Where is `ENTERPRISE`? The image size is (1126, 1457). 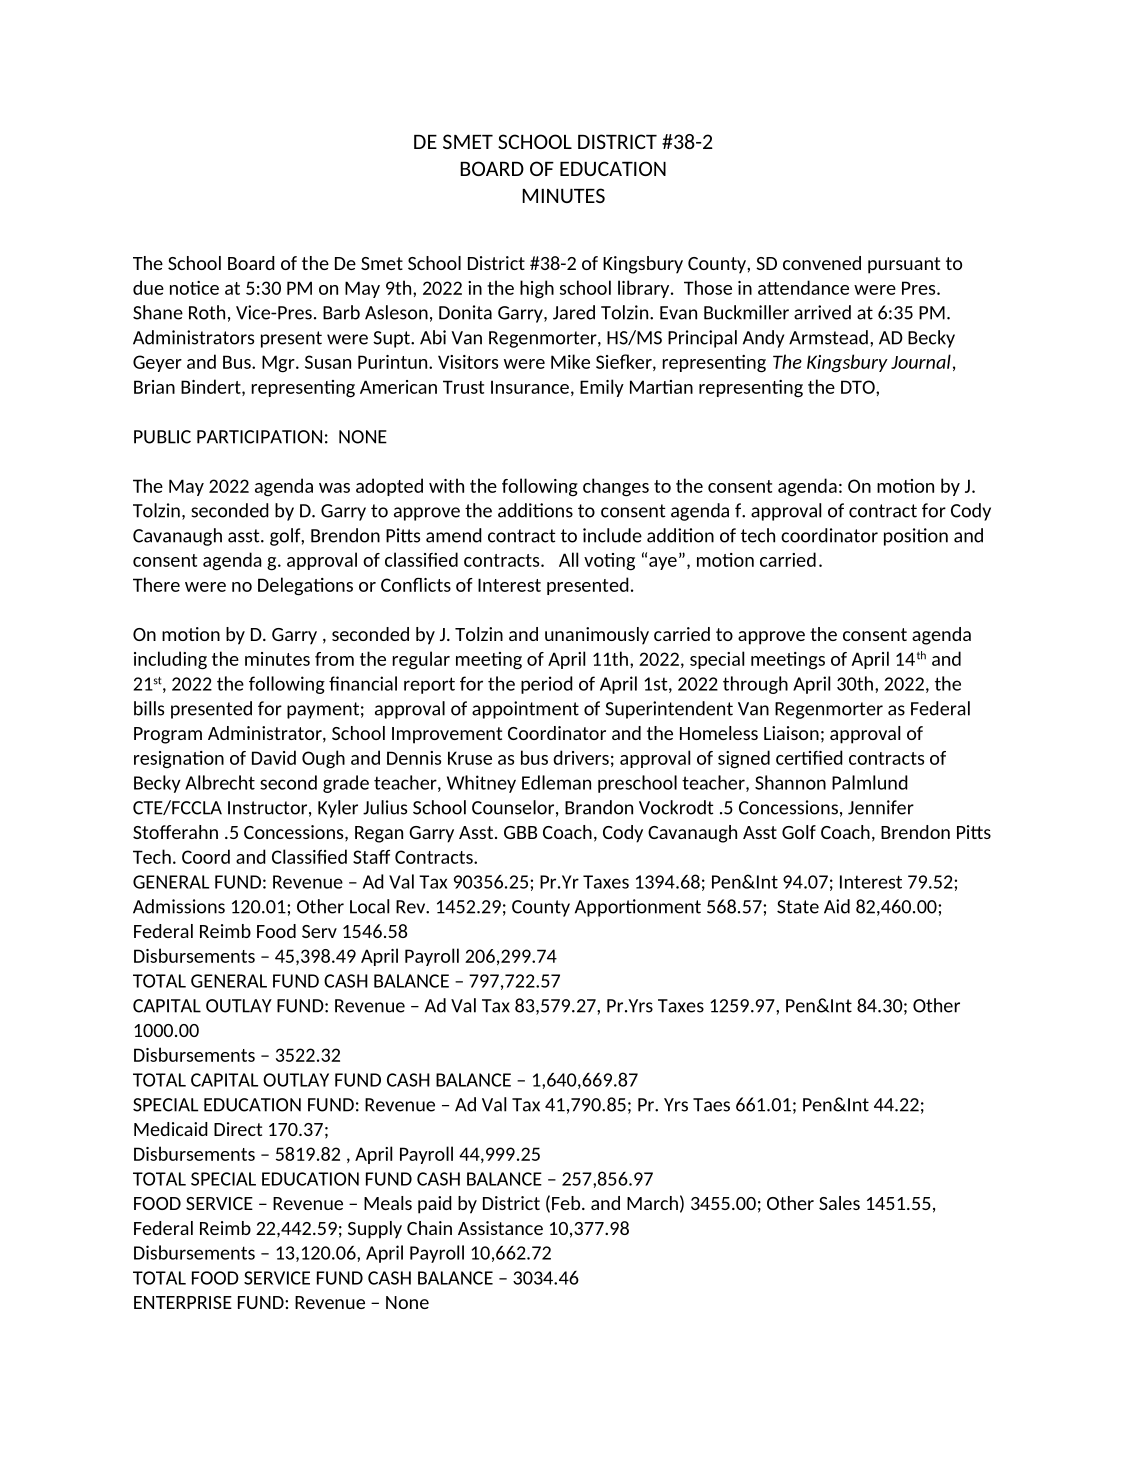
ENTERPRISE is located at coordinates (183, 1302).
